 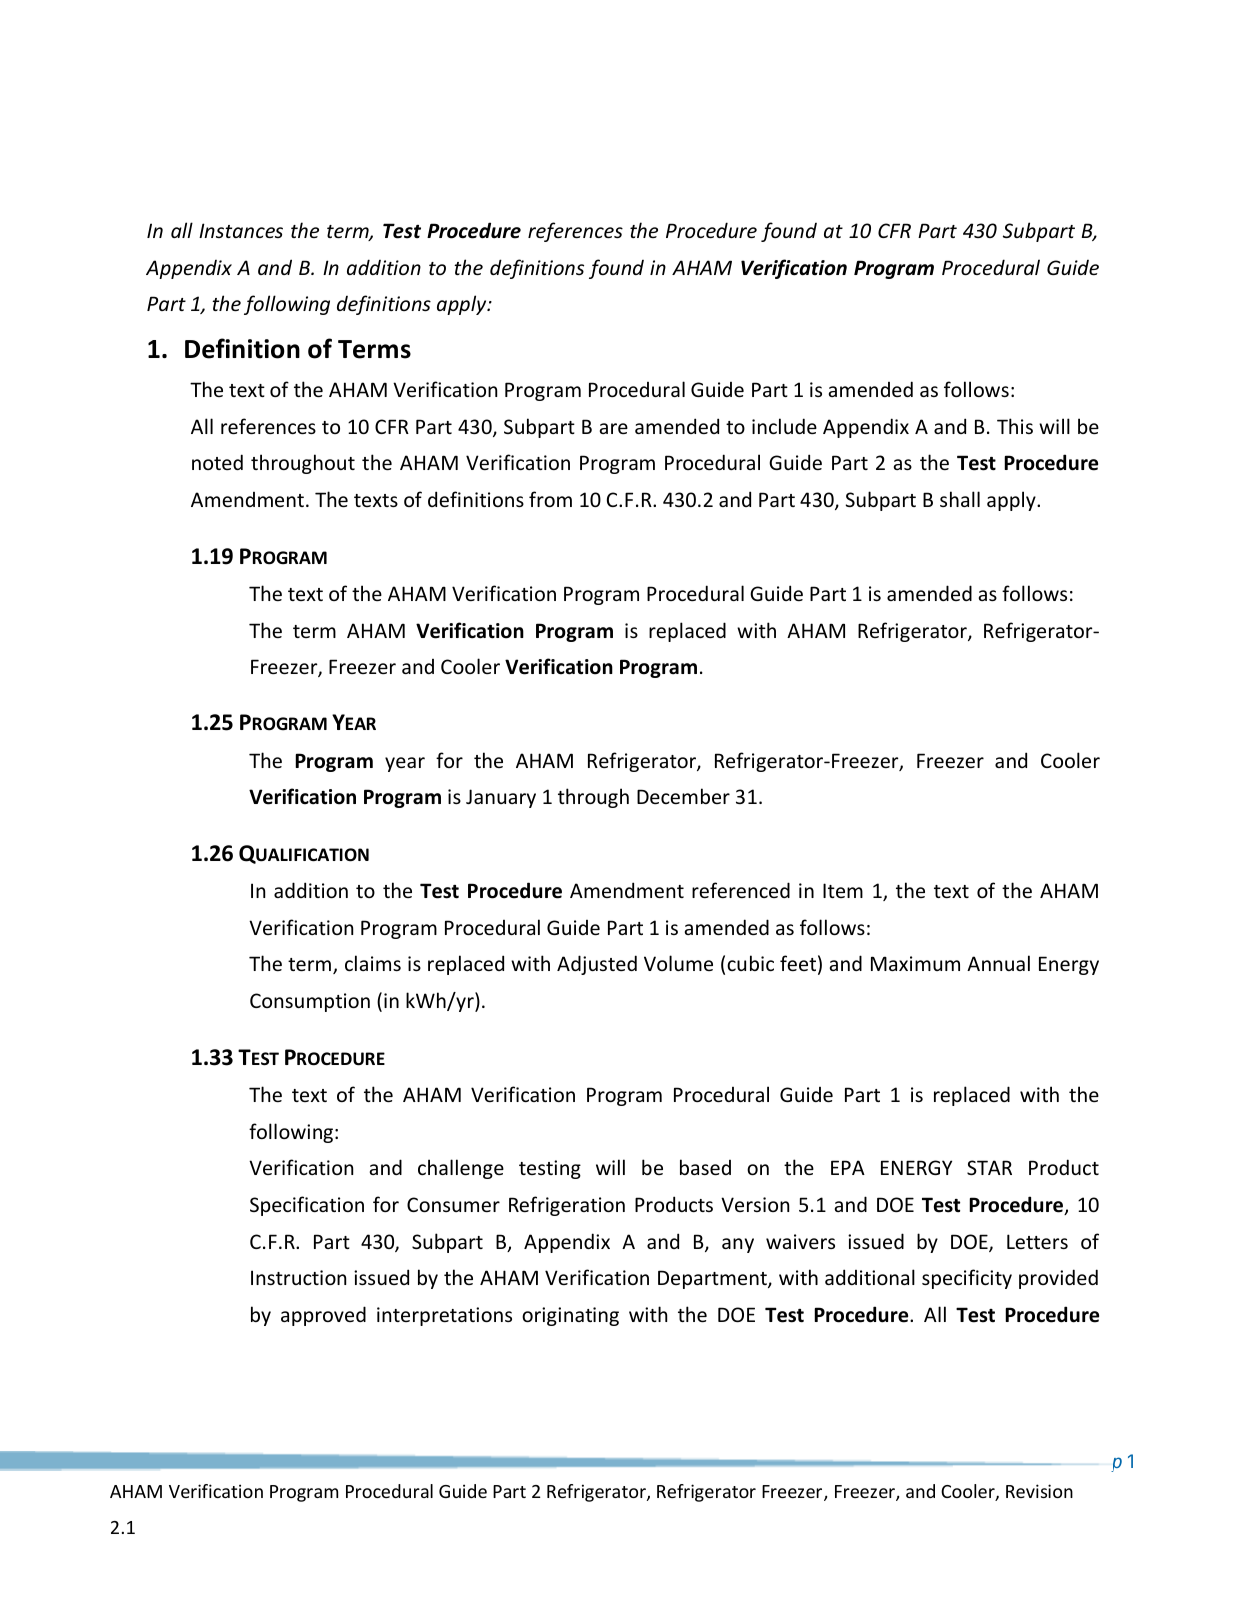 I want to click on Instances, so click(x=241, y=230).
